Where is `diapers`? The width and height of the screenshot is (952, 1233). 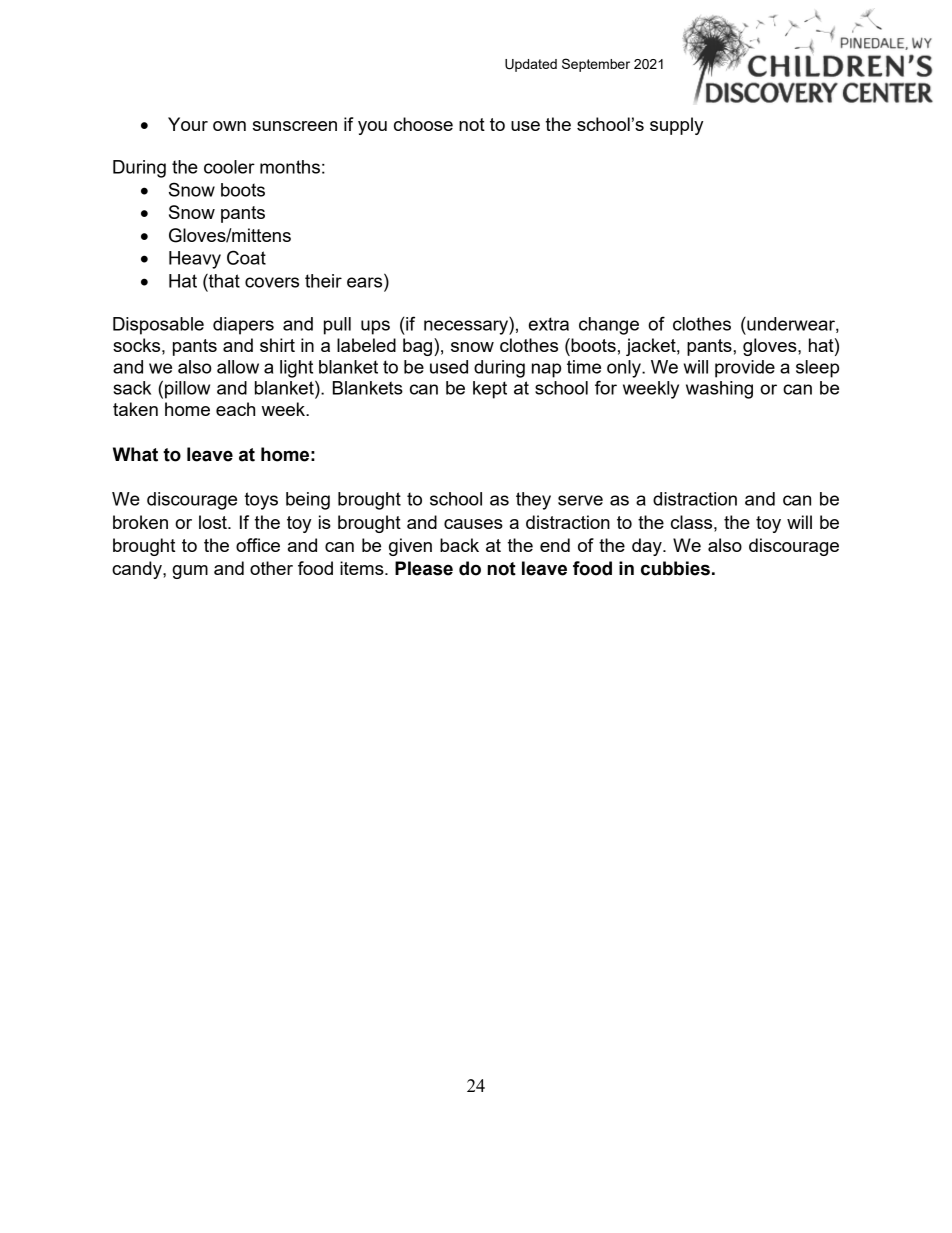
diapers is located at coordinates (243, 326).
